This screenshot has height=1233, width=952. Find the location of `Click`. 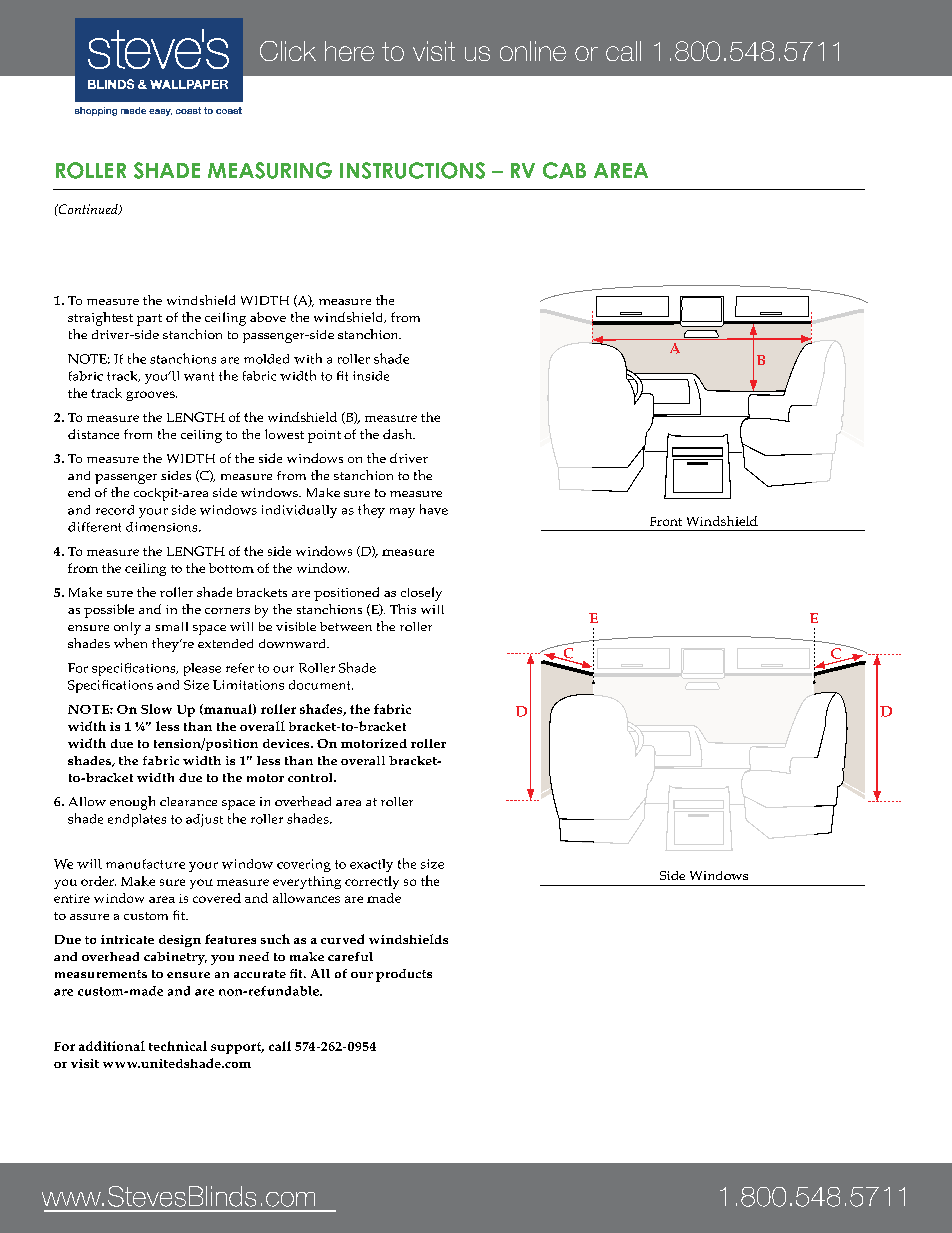

Click is located at coordinates (288, 51).
